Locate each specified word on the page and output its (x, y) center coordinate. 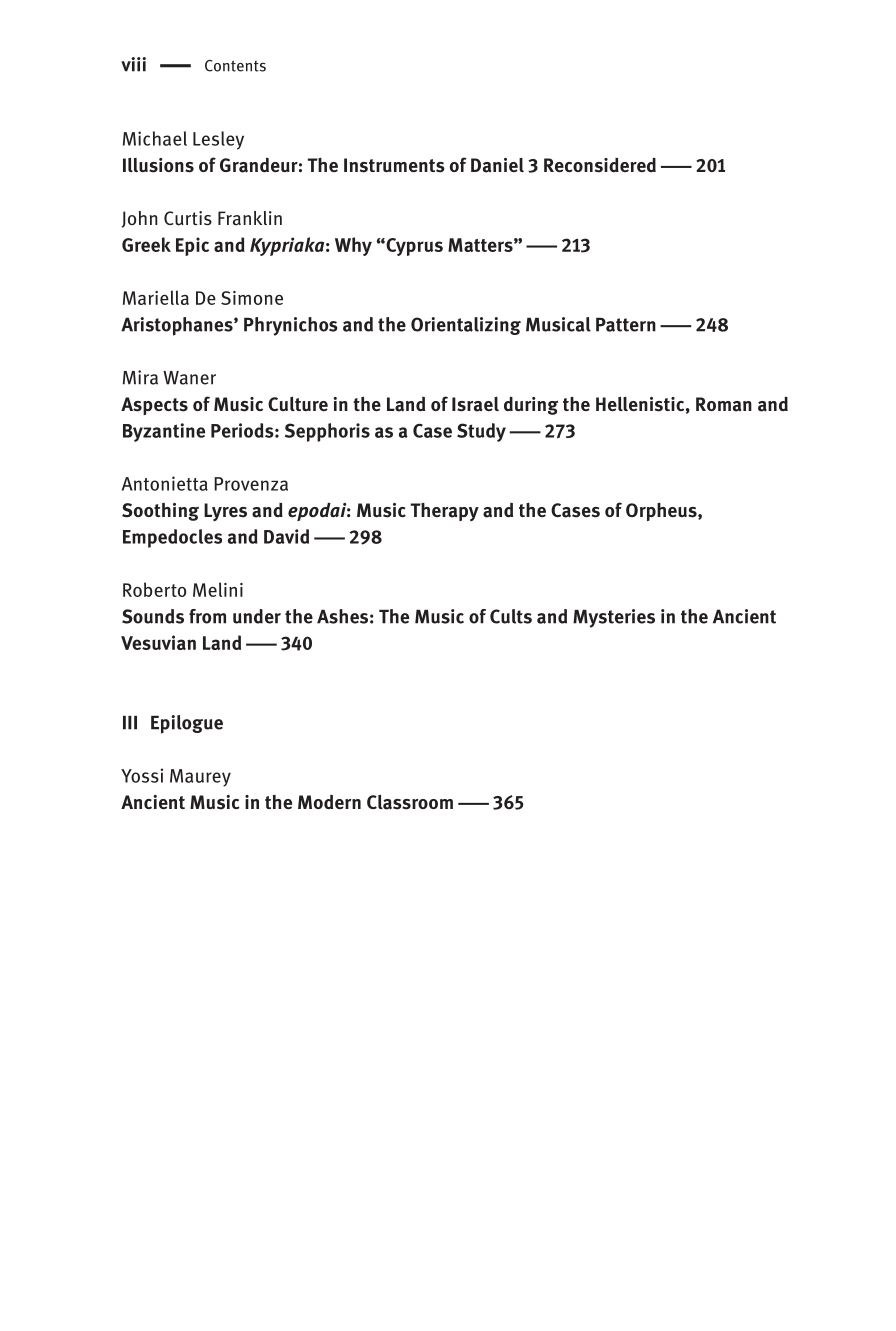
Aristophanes (178, 326)
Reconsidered (600, 165)
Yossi (142, 775)
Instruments (394, 165)
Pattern (626, 325)
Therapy (445, 512)
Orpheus (662, 512)
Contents (235, 66)
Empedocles (172, 538)
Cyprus (413, 247)
